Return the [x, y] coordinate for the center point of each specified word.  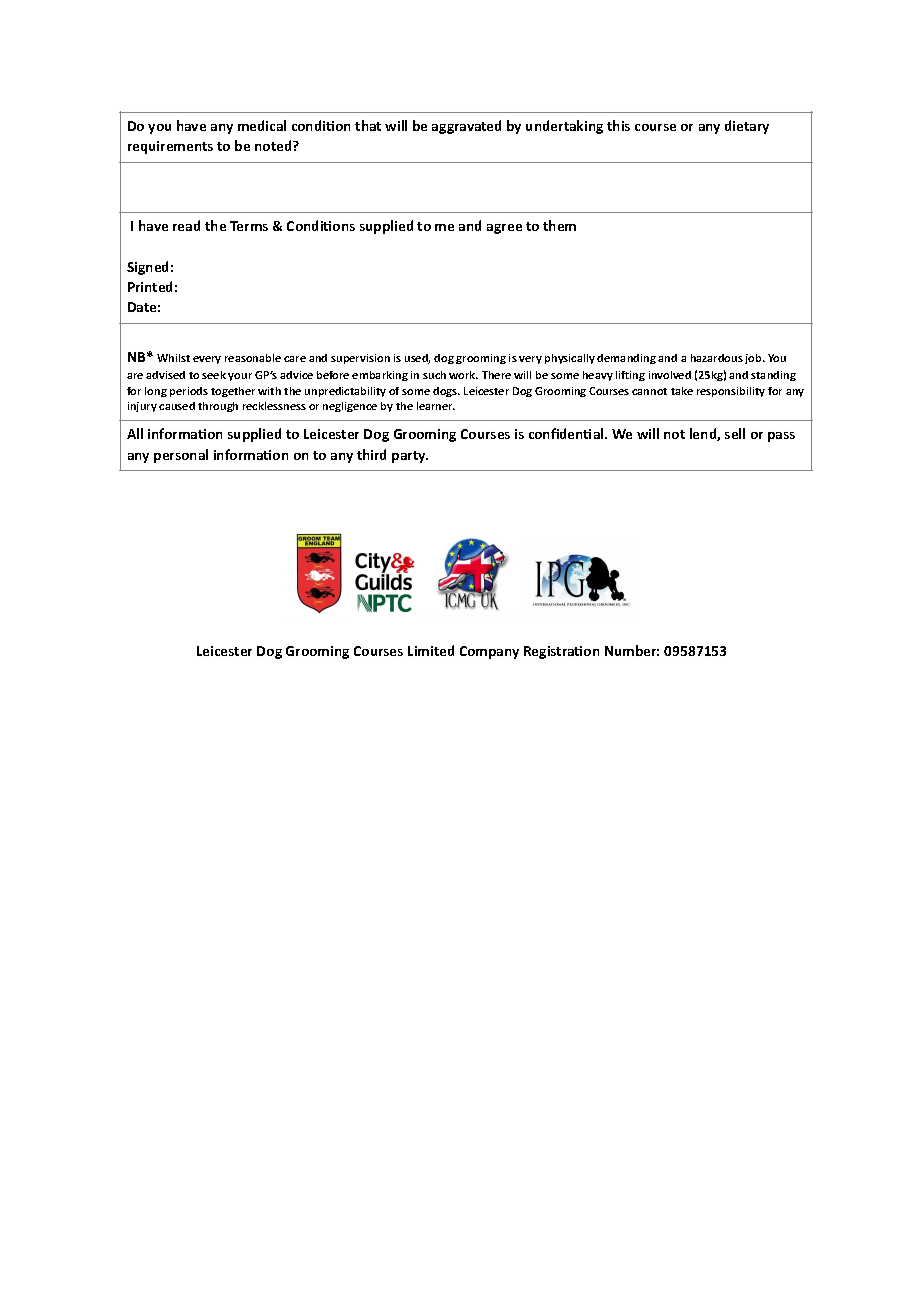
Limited [431, 650]
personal [181, 456]
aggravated [466, 127]
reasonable [253, 358]
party [410, 457]
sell [735, 433]
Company [489, 652]
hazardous [717, 358]
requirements [170, 147]
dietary [747, 127]
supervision [360, 359]
